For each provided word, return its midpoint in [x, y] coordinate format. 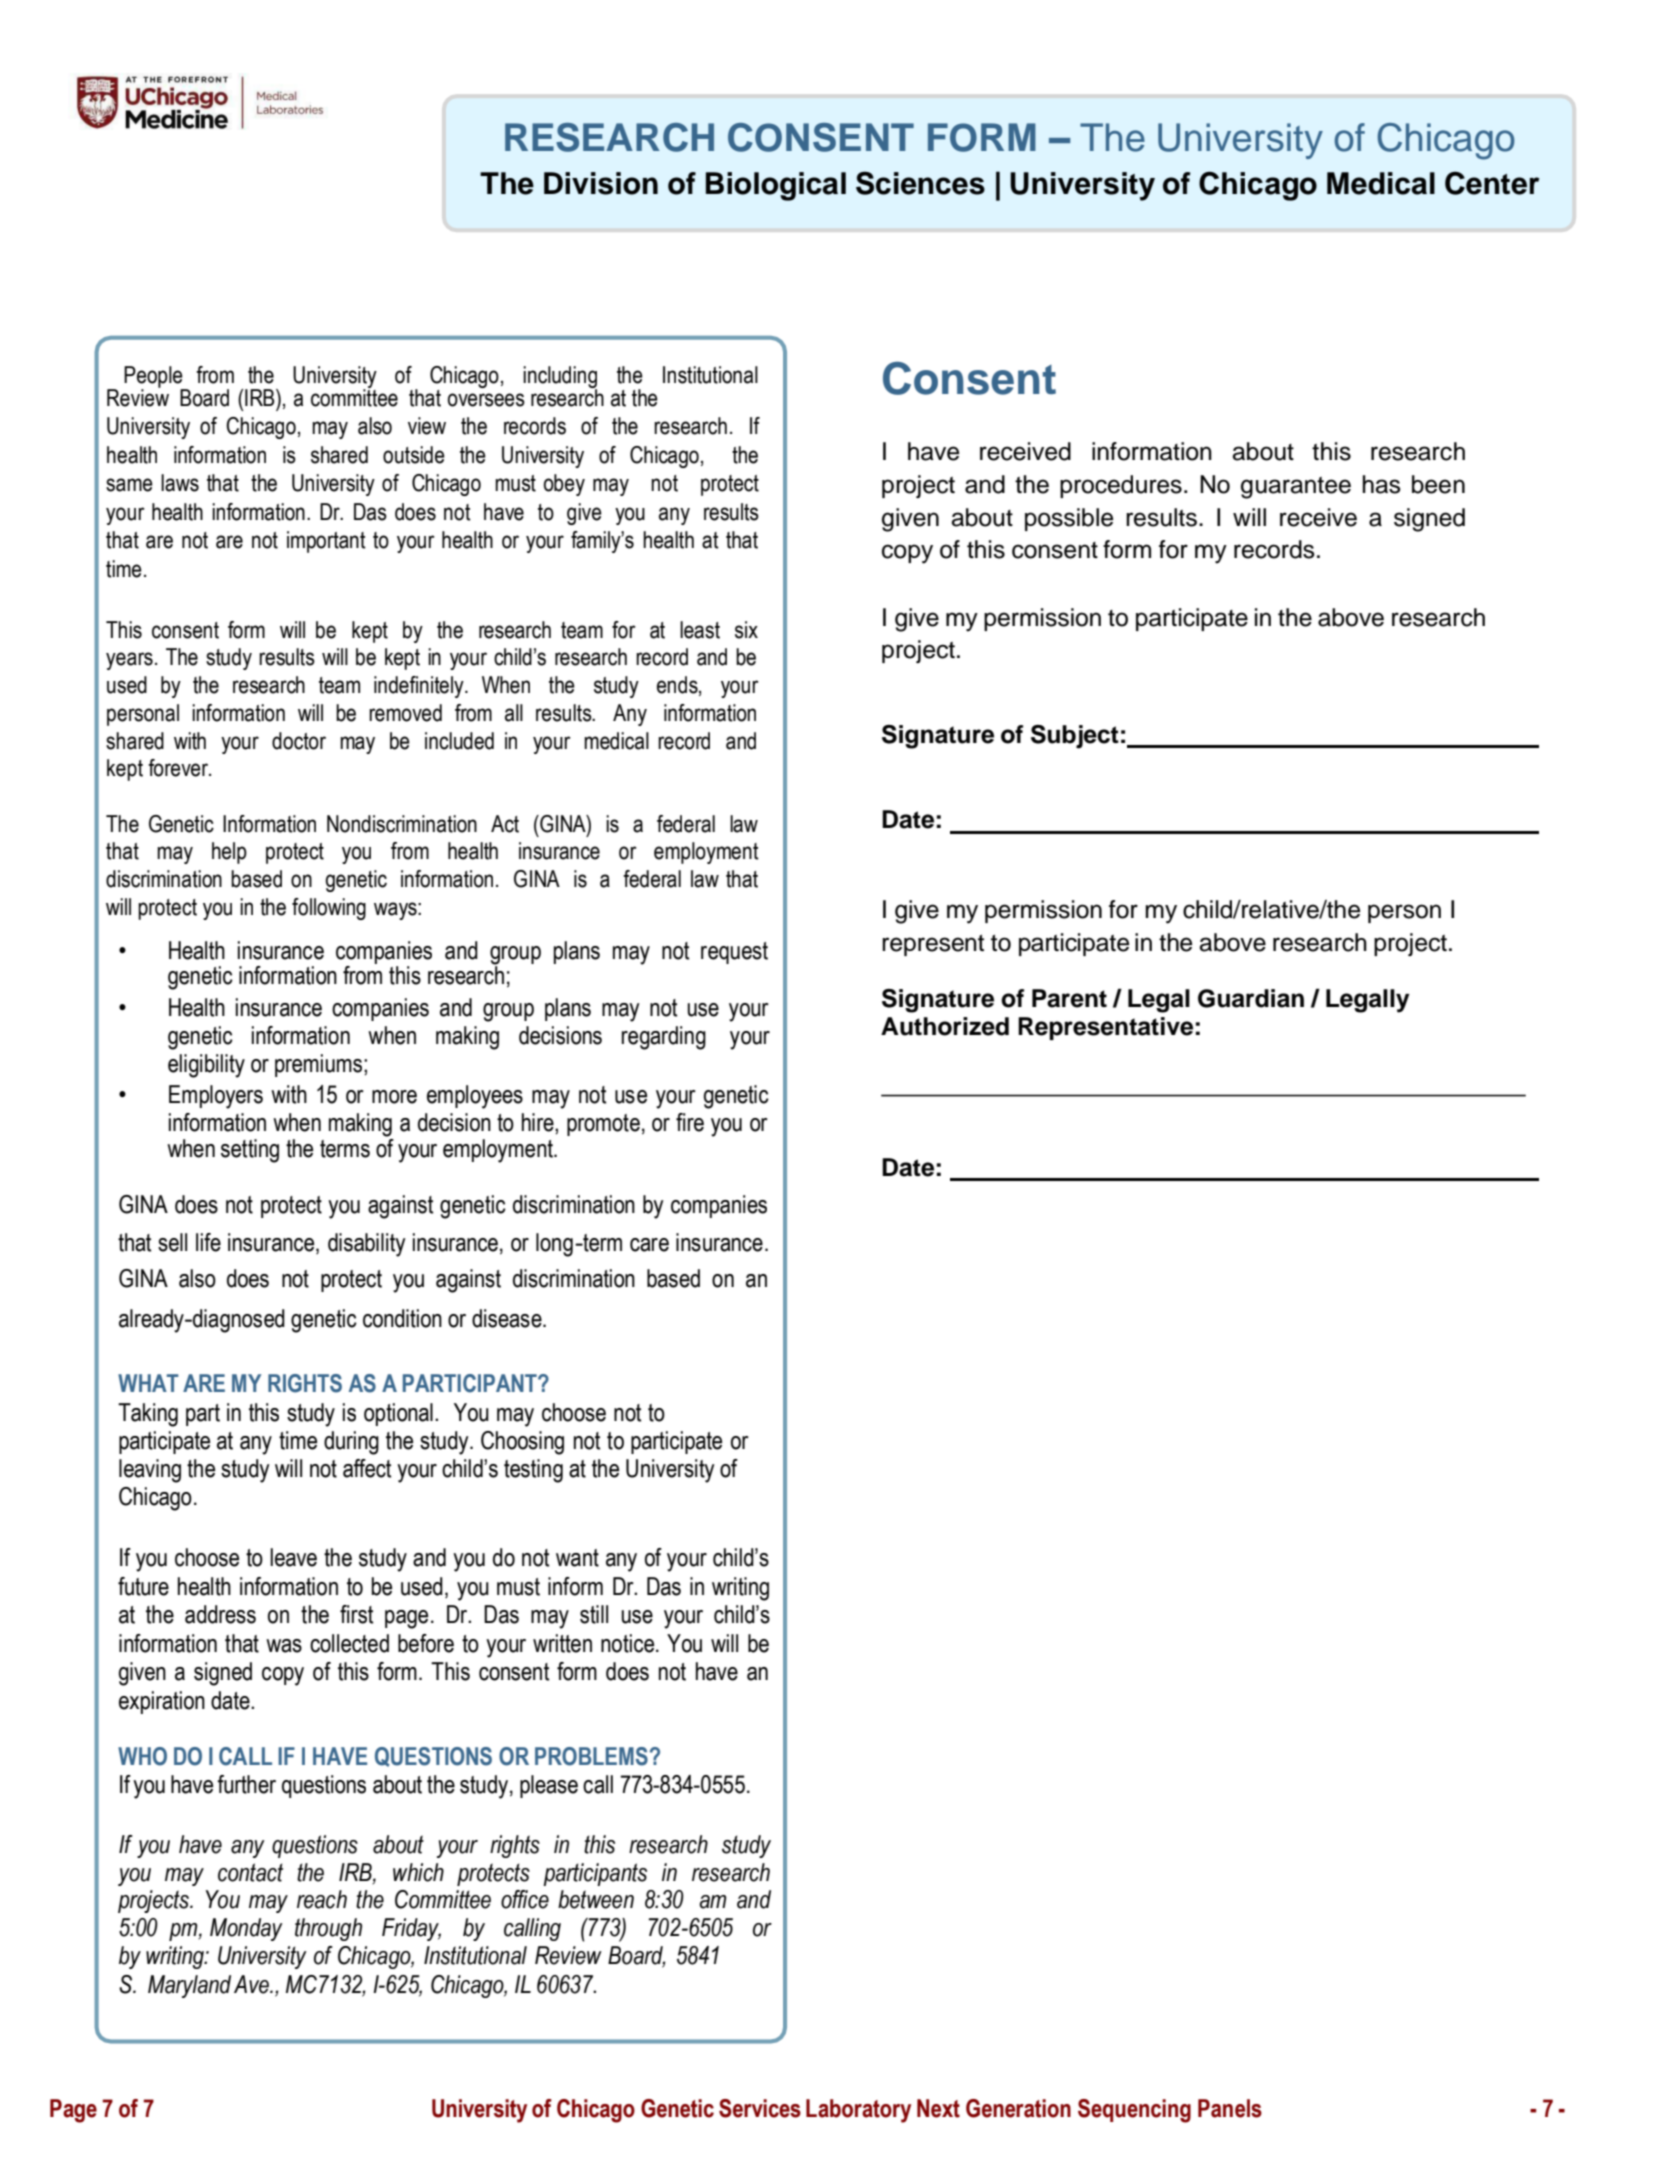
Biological [776, 186]
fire [690, 1122]
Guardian [1251, 998]
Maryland [189, 1986]
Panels [1230, 2108]
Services [760, 2108]
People [154, 378]
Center [1492, 183]
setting [250, 1151]
